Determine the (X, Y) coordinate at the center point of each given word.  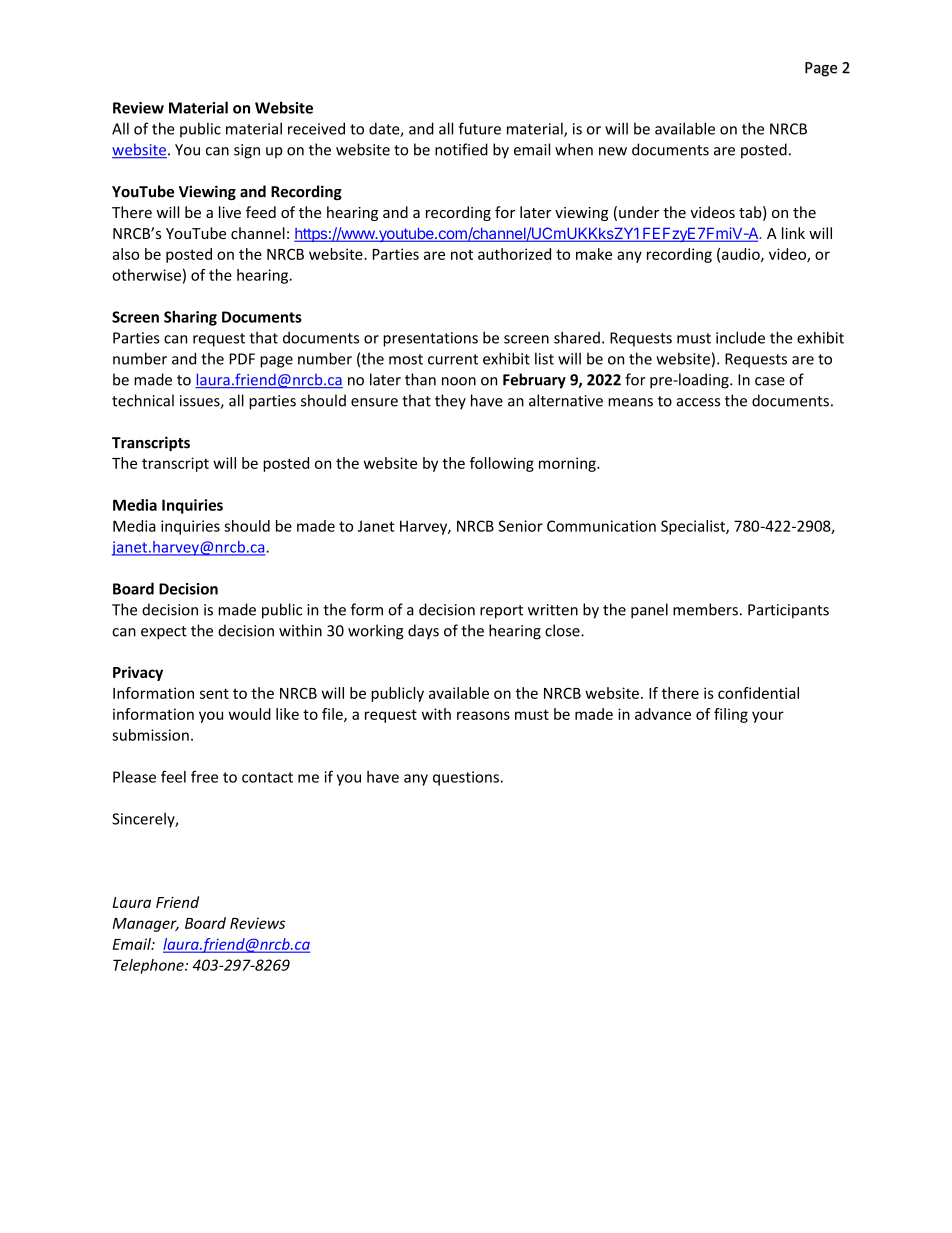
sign (247, 151)
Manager (145, 925)
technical (143, 400)
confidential (758, 693)
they (450, 402)
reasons (483, 715)
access (698, 402)
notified (461, 149)
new (613, 151)
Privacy (138, 673)
